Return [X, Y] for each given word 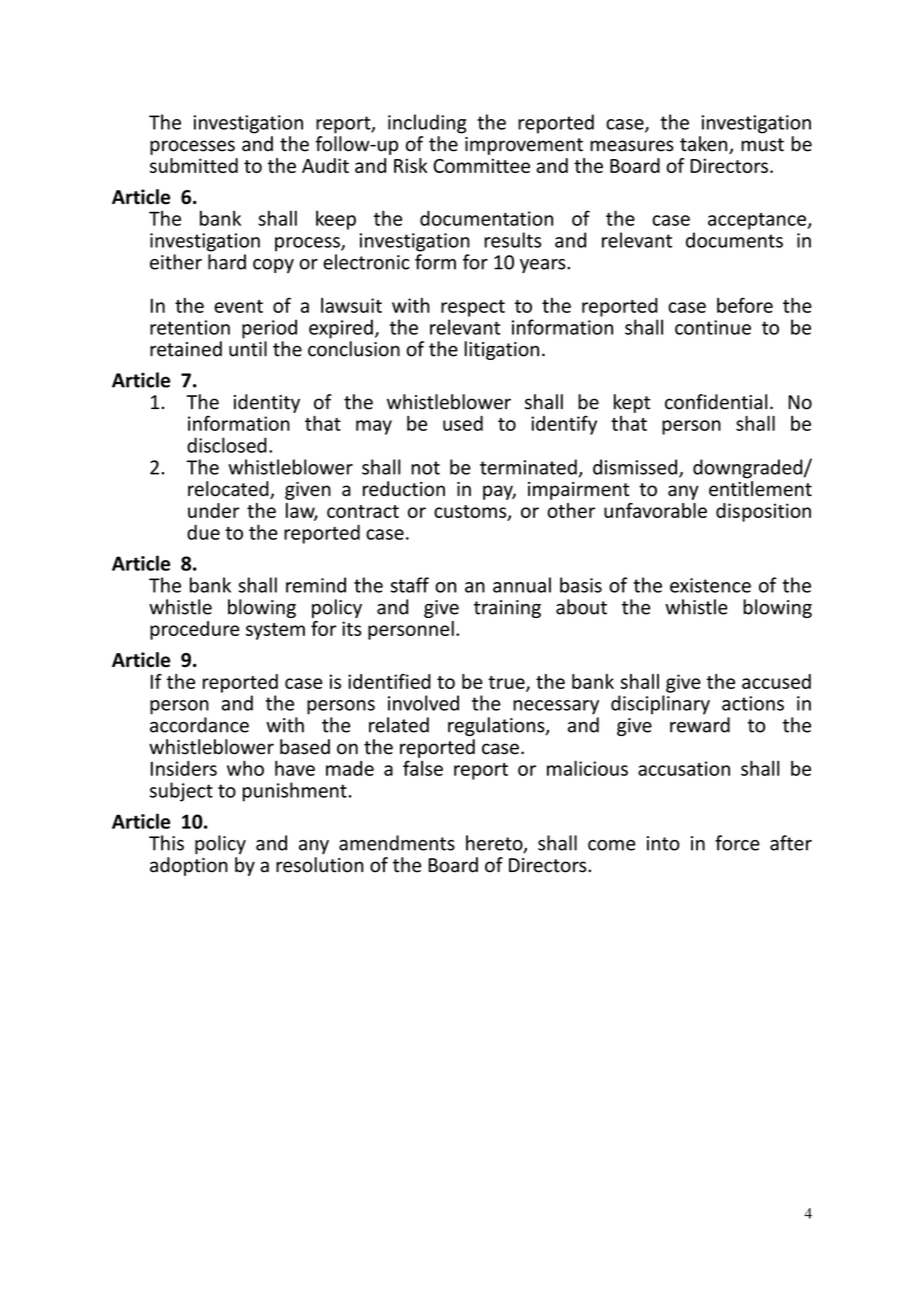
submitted [194, 165]
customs [471, 512]
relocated [229, 490]
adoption [189, 866]
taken [705, 145]
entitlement [760, 489]
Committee [481, 165]
